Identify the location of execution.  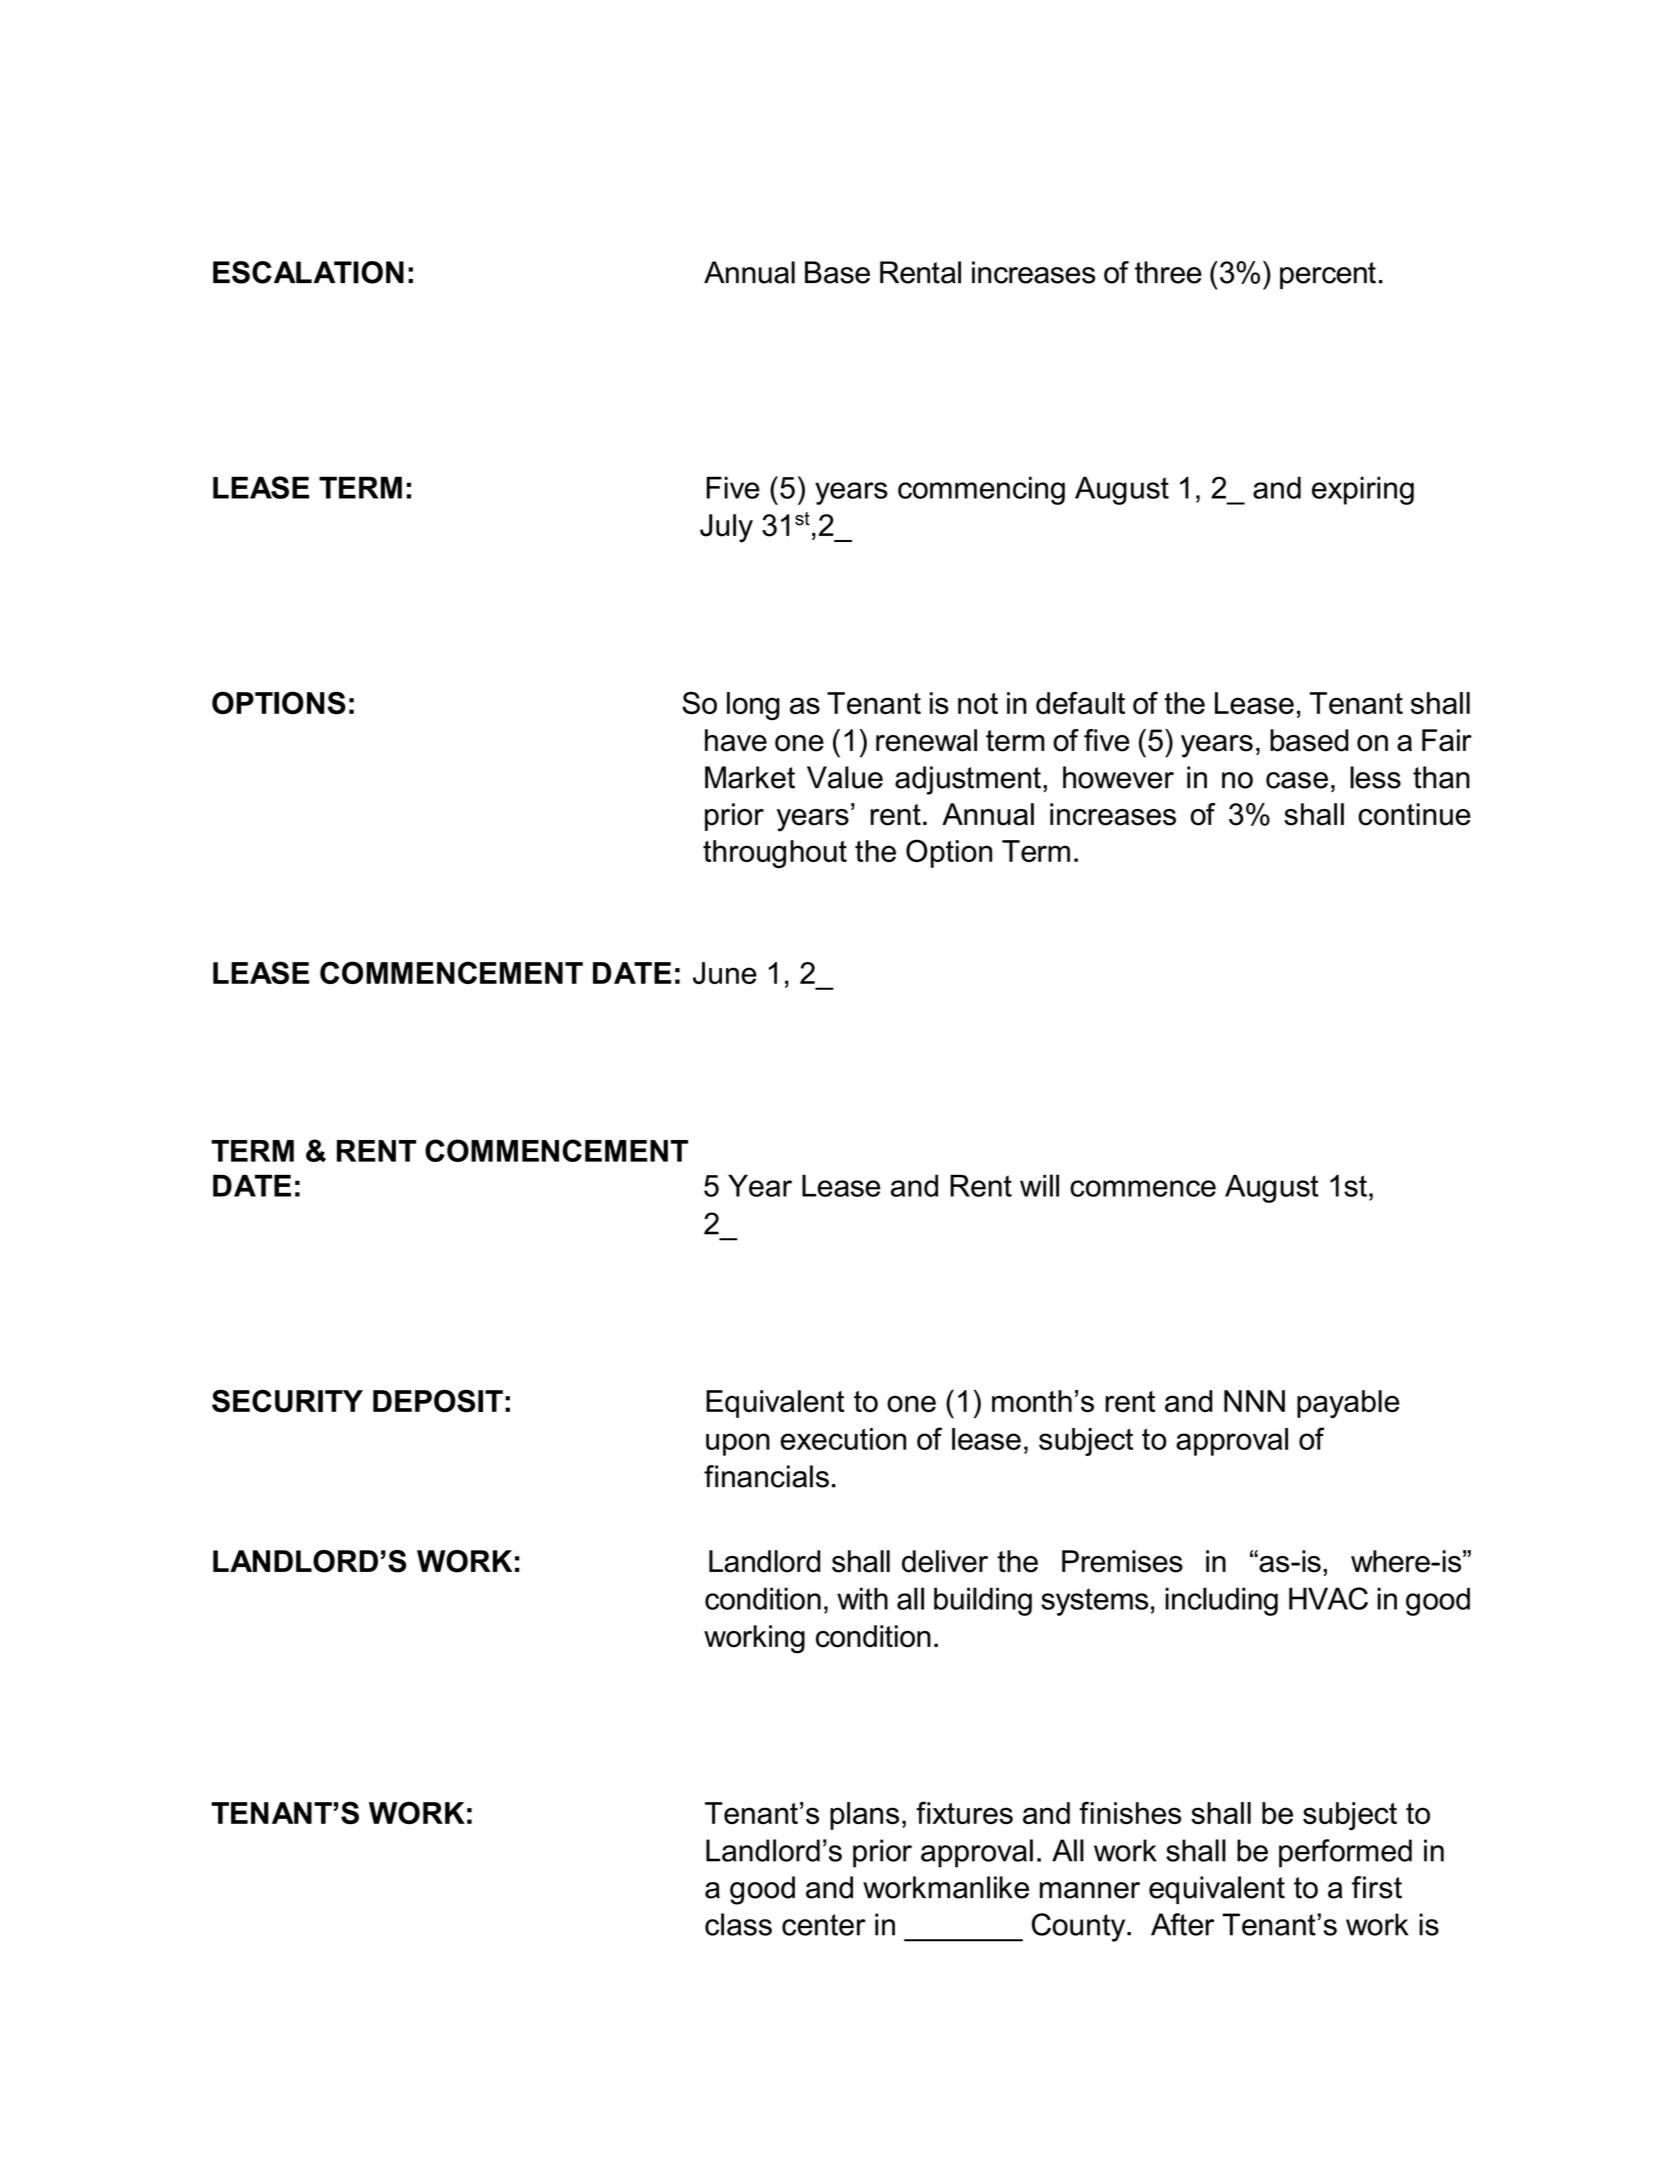
(843, 1439).
